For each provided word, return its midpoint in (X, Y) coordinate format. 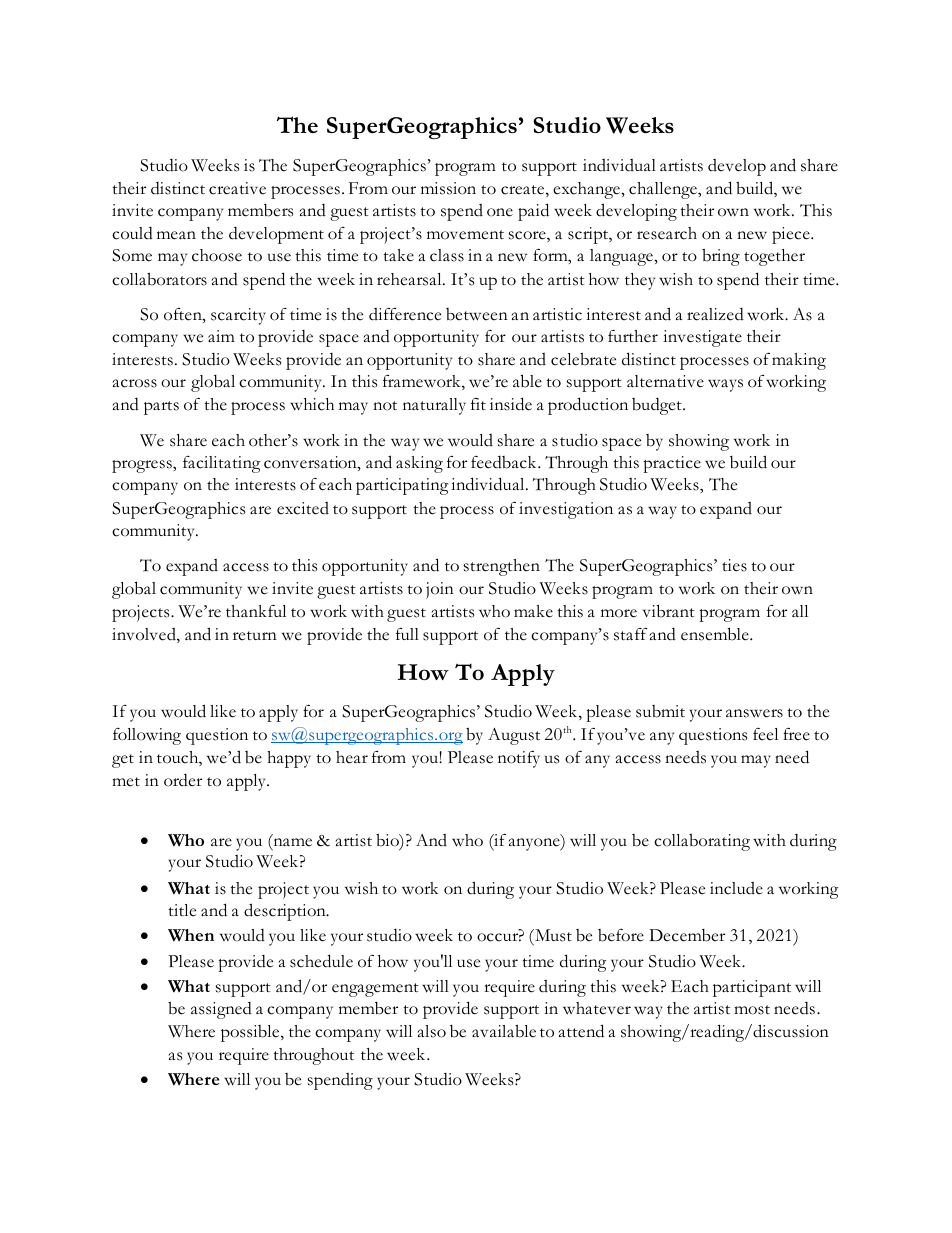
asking (419, 464)
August (514, 736)
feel (765, 734)
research (667, 233)
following (147, 736)
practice (672, 464)
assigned (221, 1010)
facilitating (222, 464)
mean (176, 235)
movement (465, 235)
